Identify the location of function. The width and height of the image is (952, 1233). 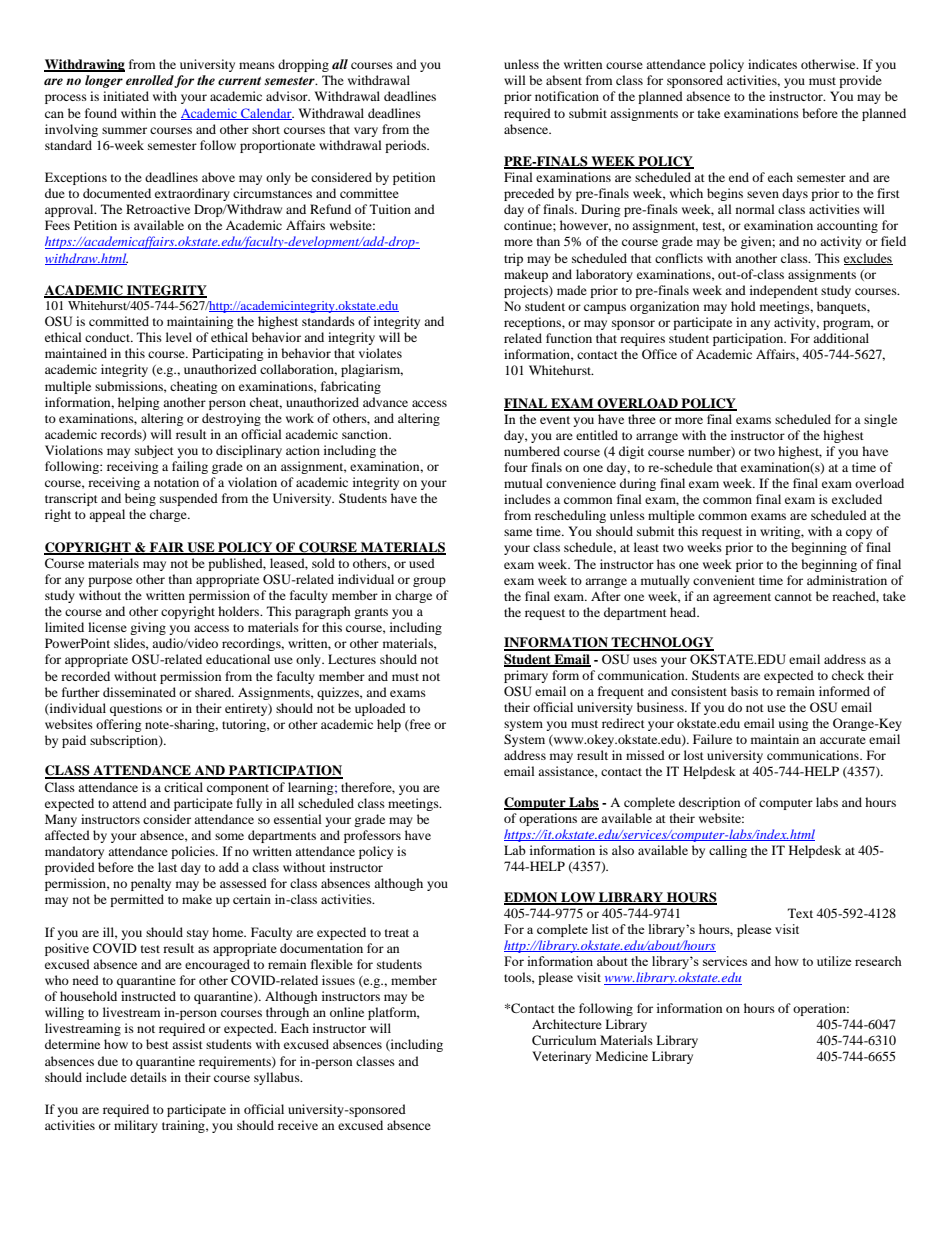
(569, 338).
